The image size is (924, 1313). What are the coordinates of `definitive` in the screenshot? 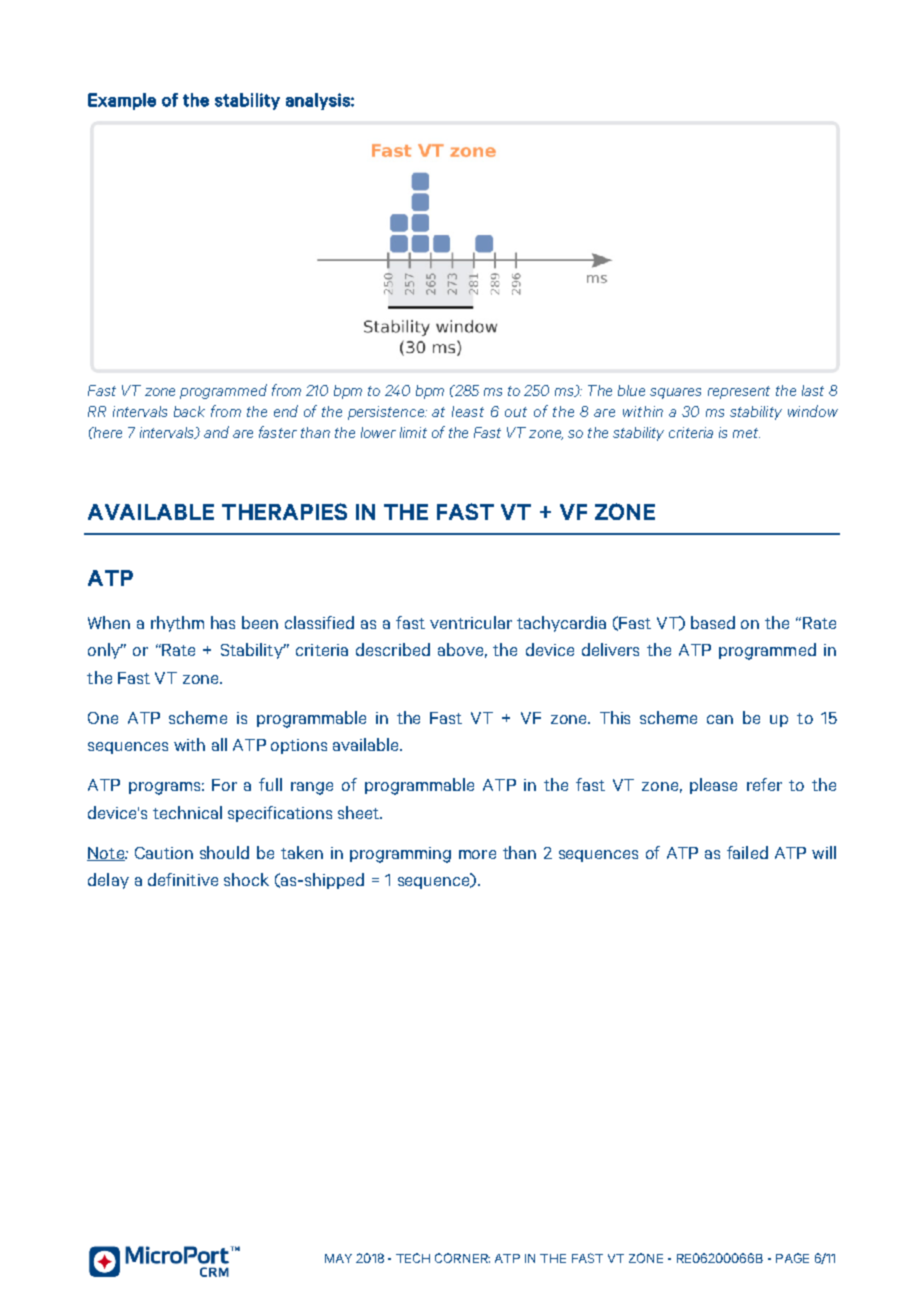 It's located at (183, 879).
